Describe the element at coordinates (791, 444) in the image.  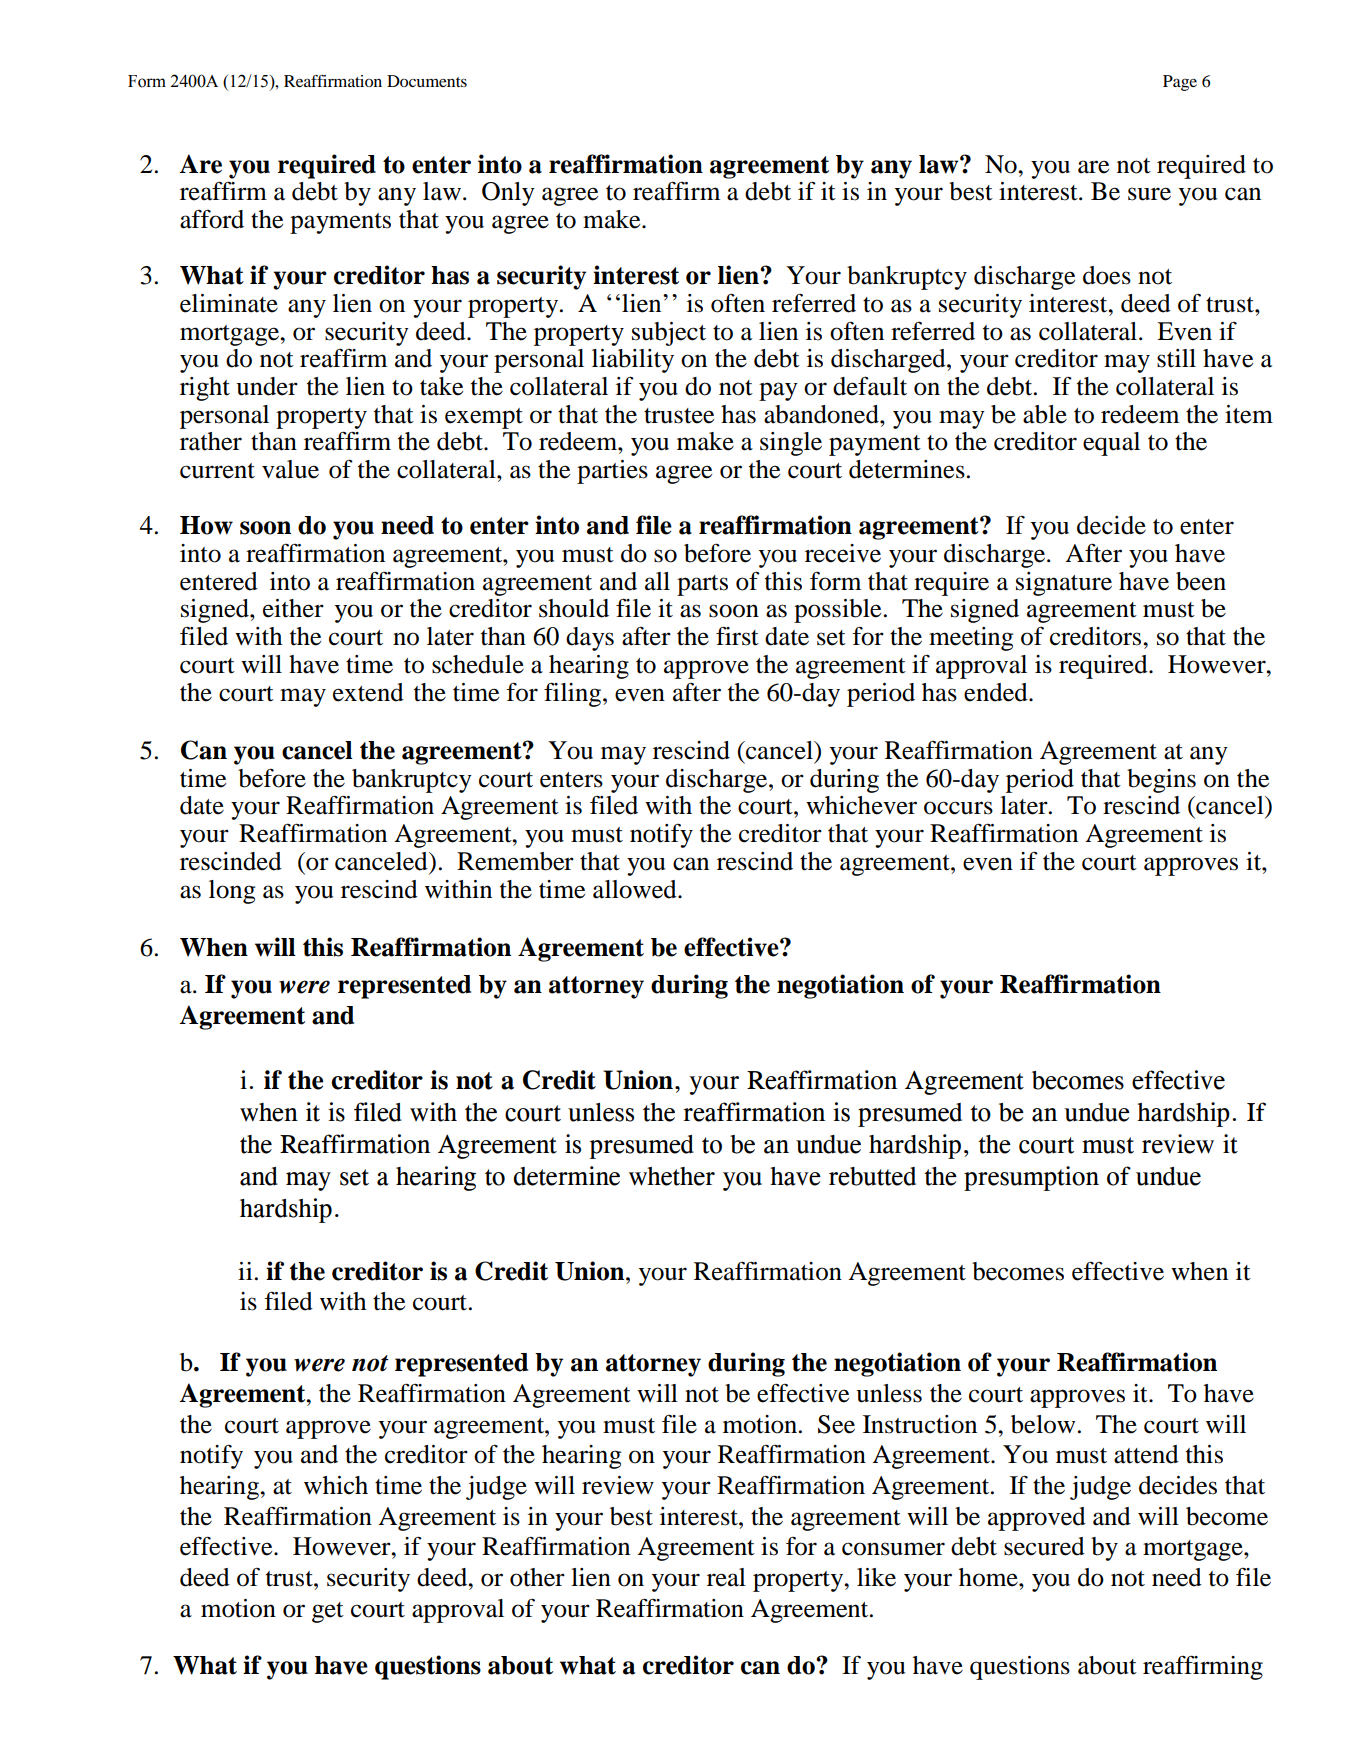
I see `single` at that location.
